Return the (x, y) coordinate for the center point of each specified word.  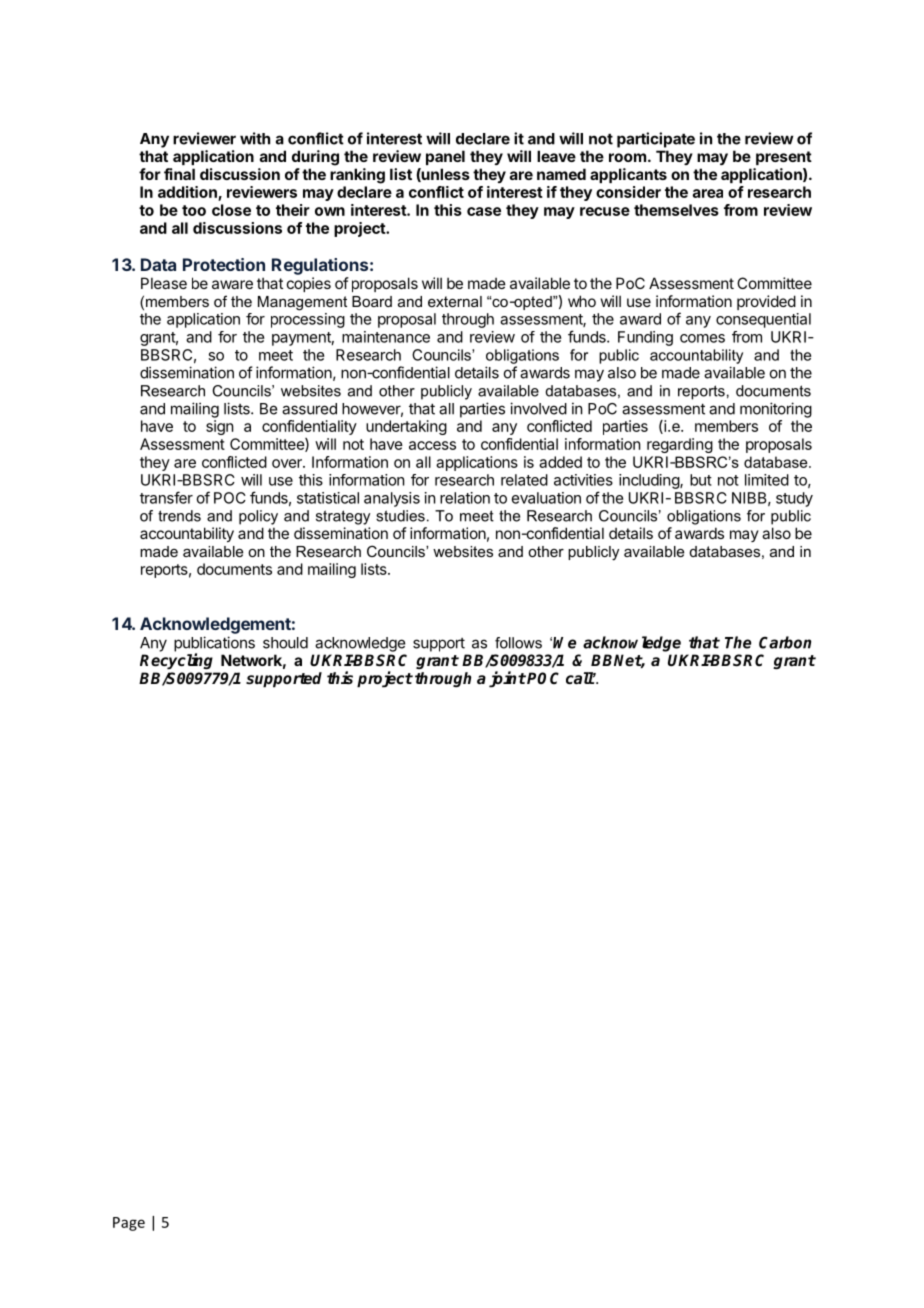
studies (400, 516)
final (179, 174)
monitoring (776, 410)
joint (507, 679)
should (285, 643)
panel (445, 157)
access (432, 445)
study (794, 499)
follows (518, 643)
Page (129, 1224)
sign (219, 427)
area (708, 193)
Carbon (785, 642)
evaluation (546, 498)
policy (258, 517)
